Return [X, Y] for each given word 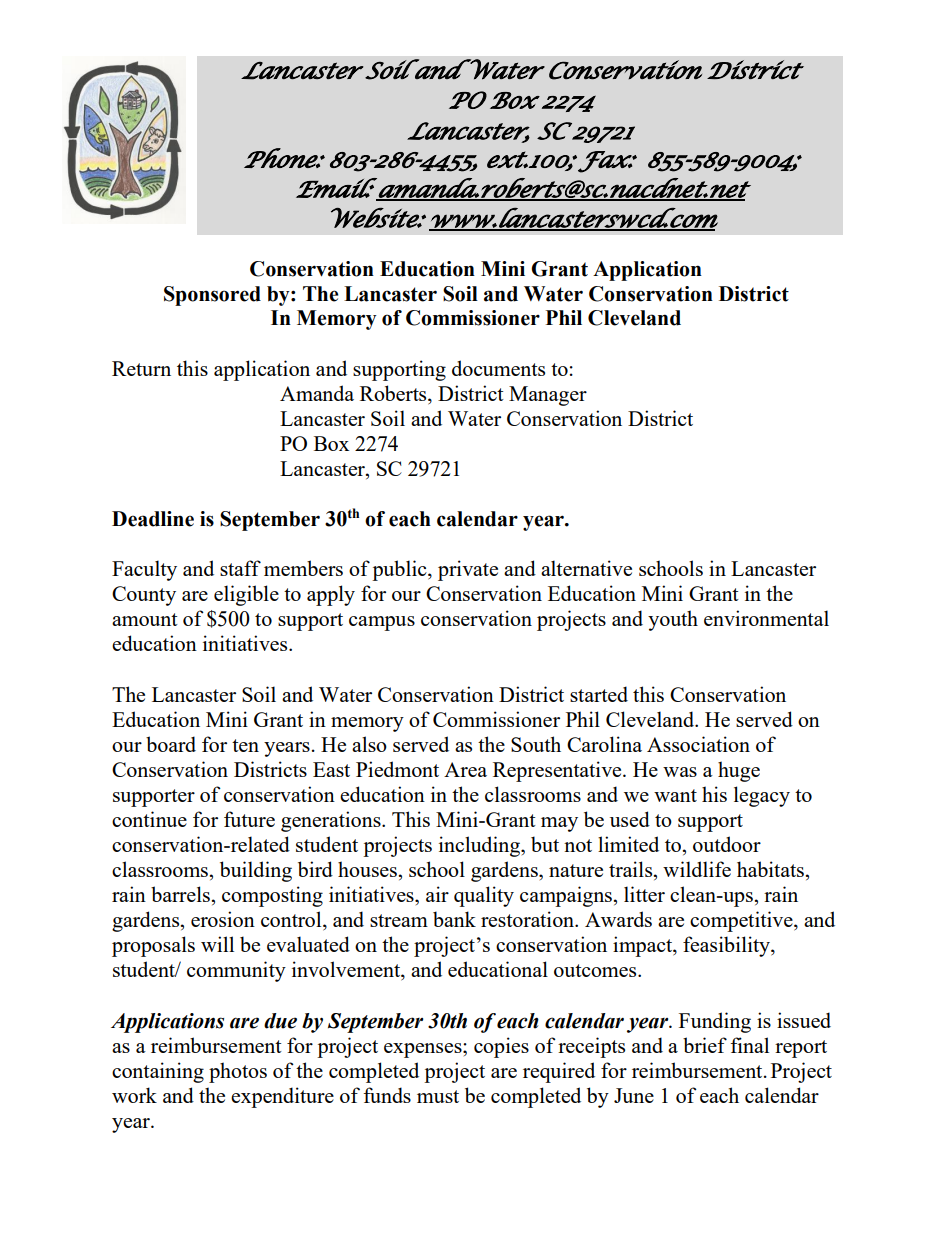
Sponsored [212, 296]
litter [644, 894]
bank [454, 919]
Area [465, 769]
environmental [766, 618]
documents [498, 368]
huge [739, 771]
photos [238, 1072]
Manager [548, 396]
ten [245, 745]
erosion [223, 919]
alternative [586, 568]
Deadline [153, 519]
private [468, 570]
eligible [246, 595]
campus [382, 623]
